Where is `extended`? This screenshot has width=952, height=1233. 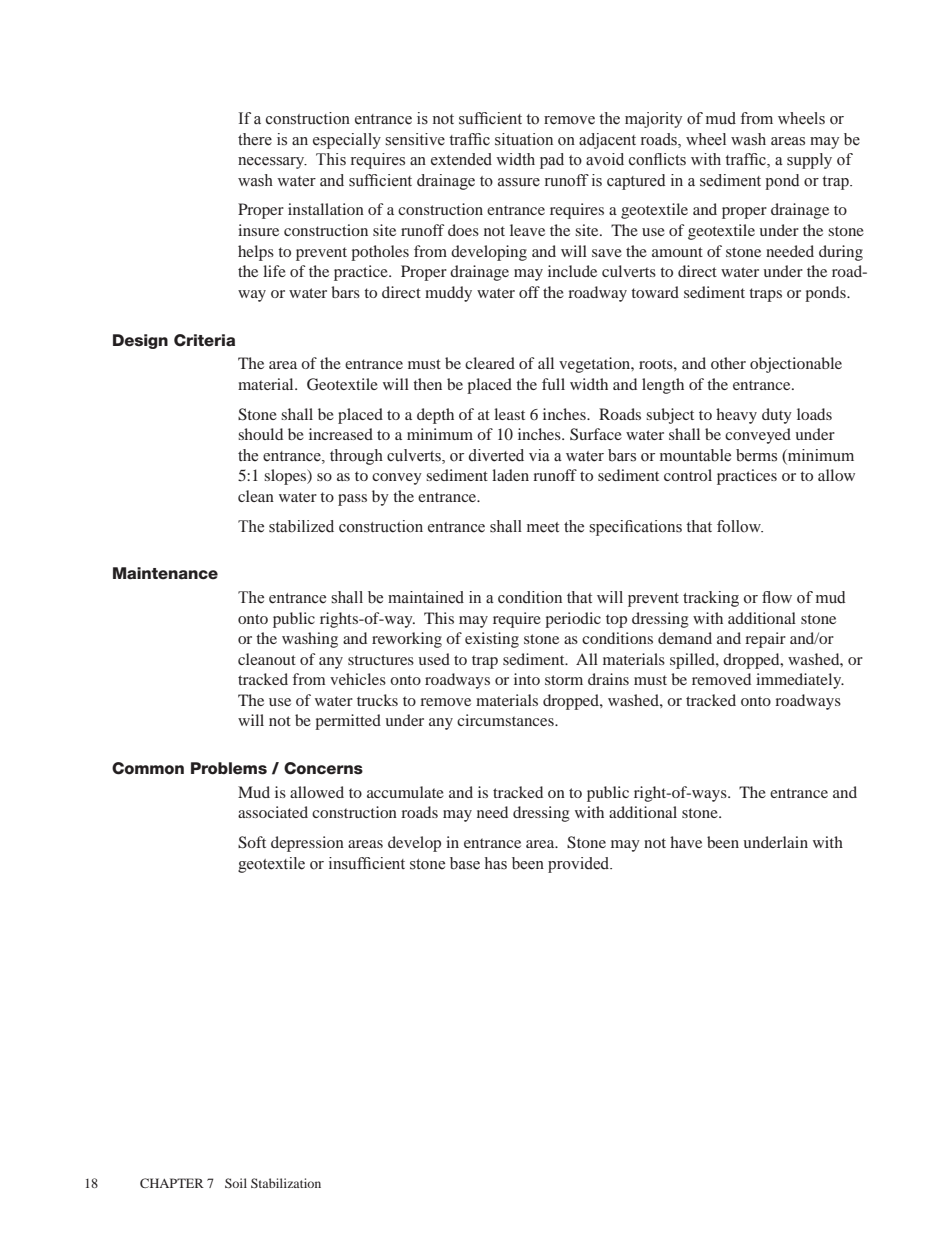
extended is located at coordinates (461, 159).
